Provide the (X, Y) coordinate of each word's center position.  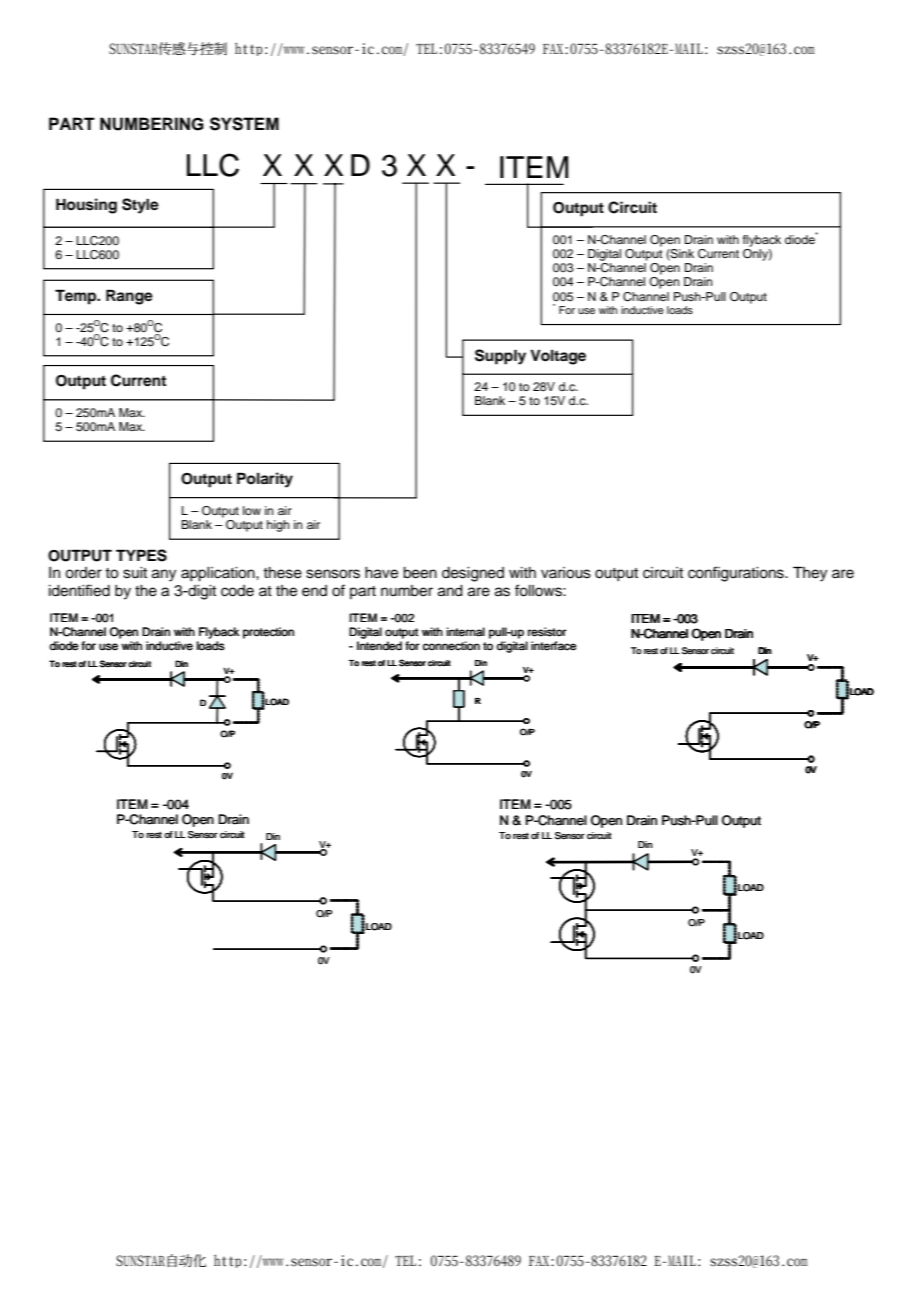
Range (129, 297)
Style (140, 206)
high (278, 526)
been (420, 573)
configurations (737, 574)
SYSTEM (244, 124)
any (164, 575)
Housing (86, 206)
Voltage (558, 357)
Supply (500, 357)
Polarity (265, 480)
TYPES (141, 555)
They (810, 574)
